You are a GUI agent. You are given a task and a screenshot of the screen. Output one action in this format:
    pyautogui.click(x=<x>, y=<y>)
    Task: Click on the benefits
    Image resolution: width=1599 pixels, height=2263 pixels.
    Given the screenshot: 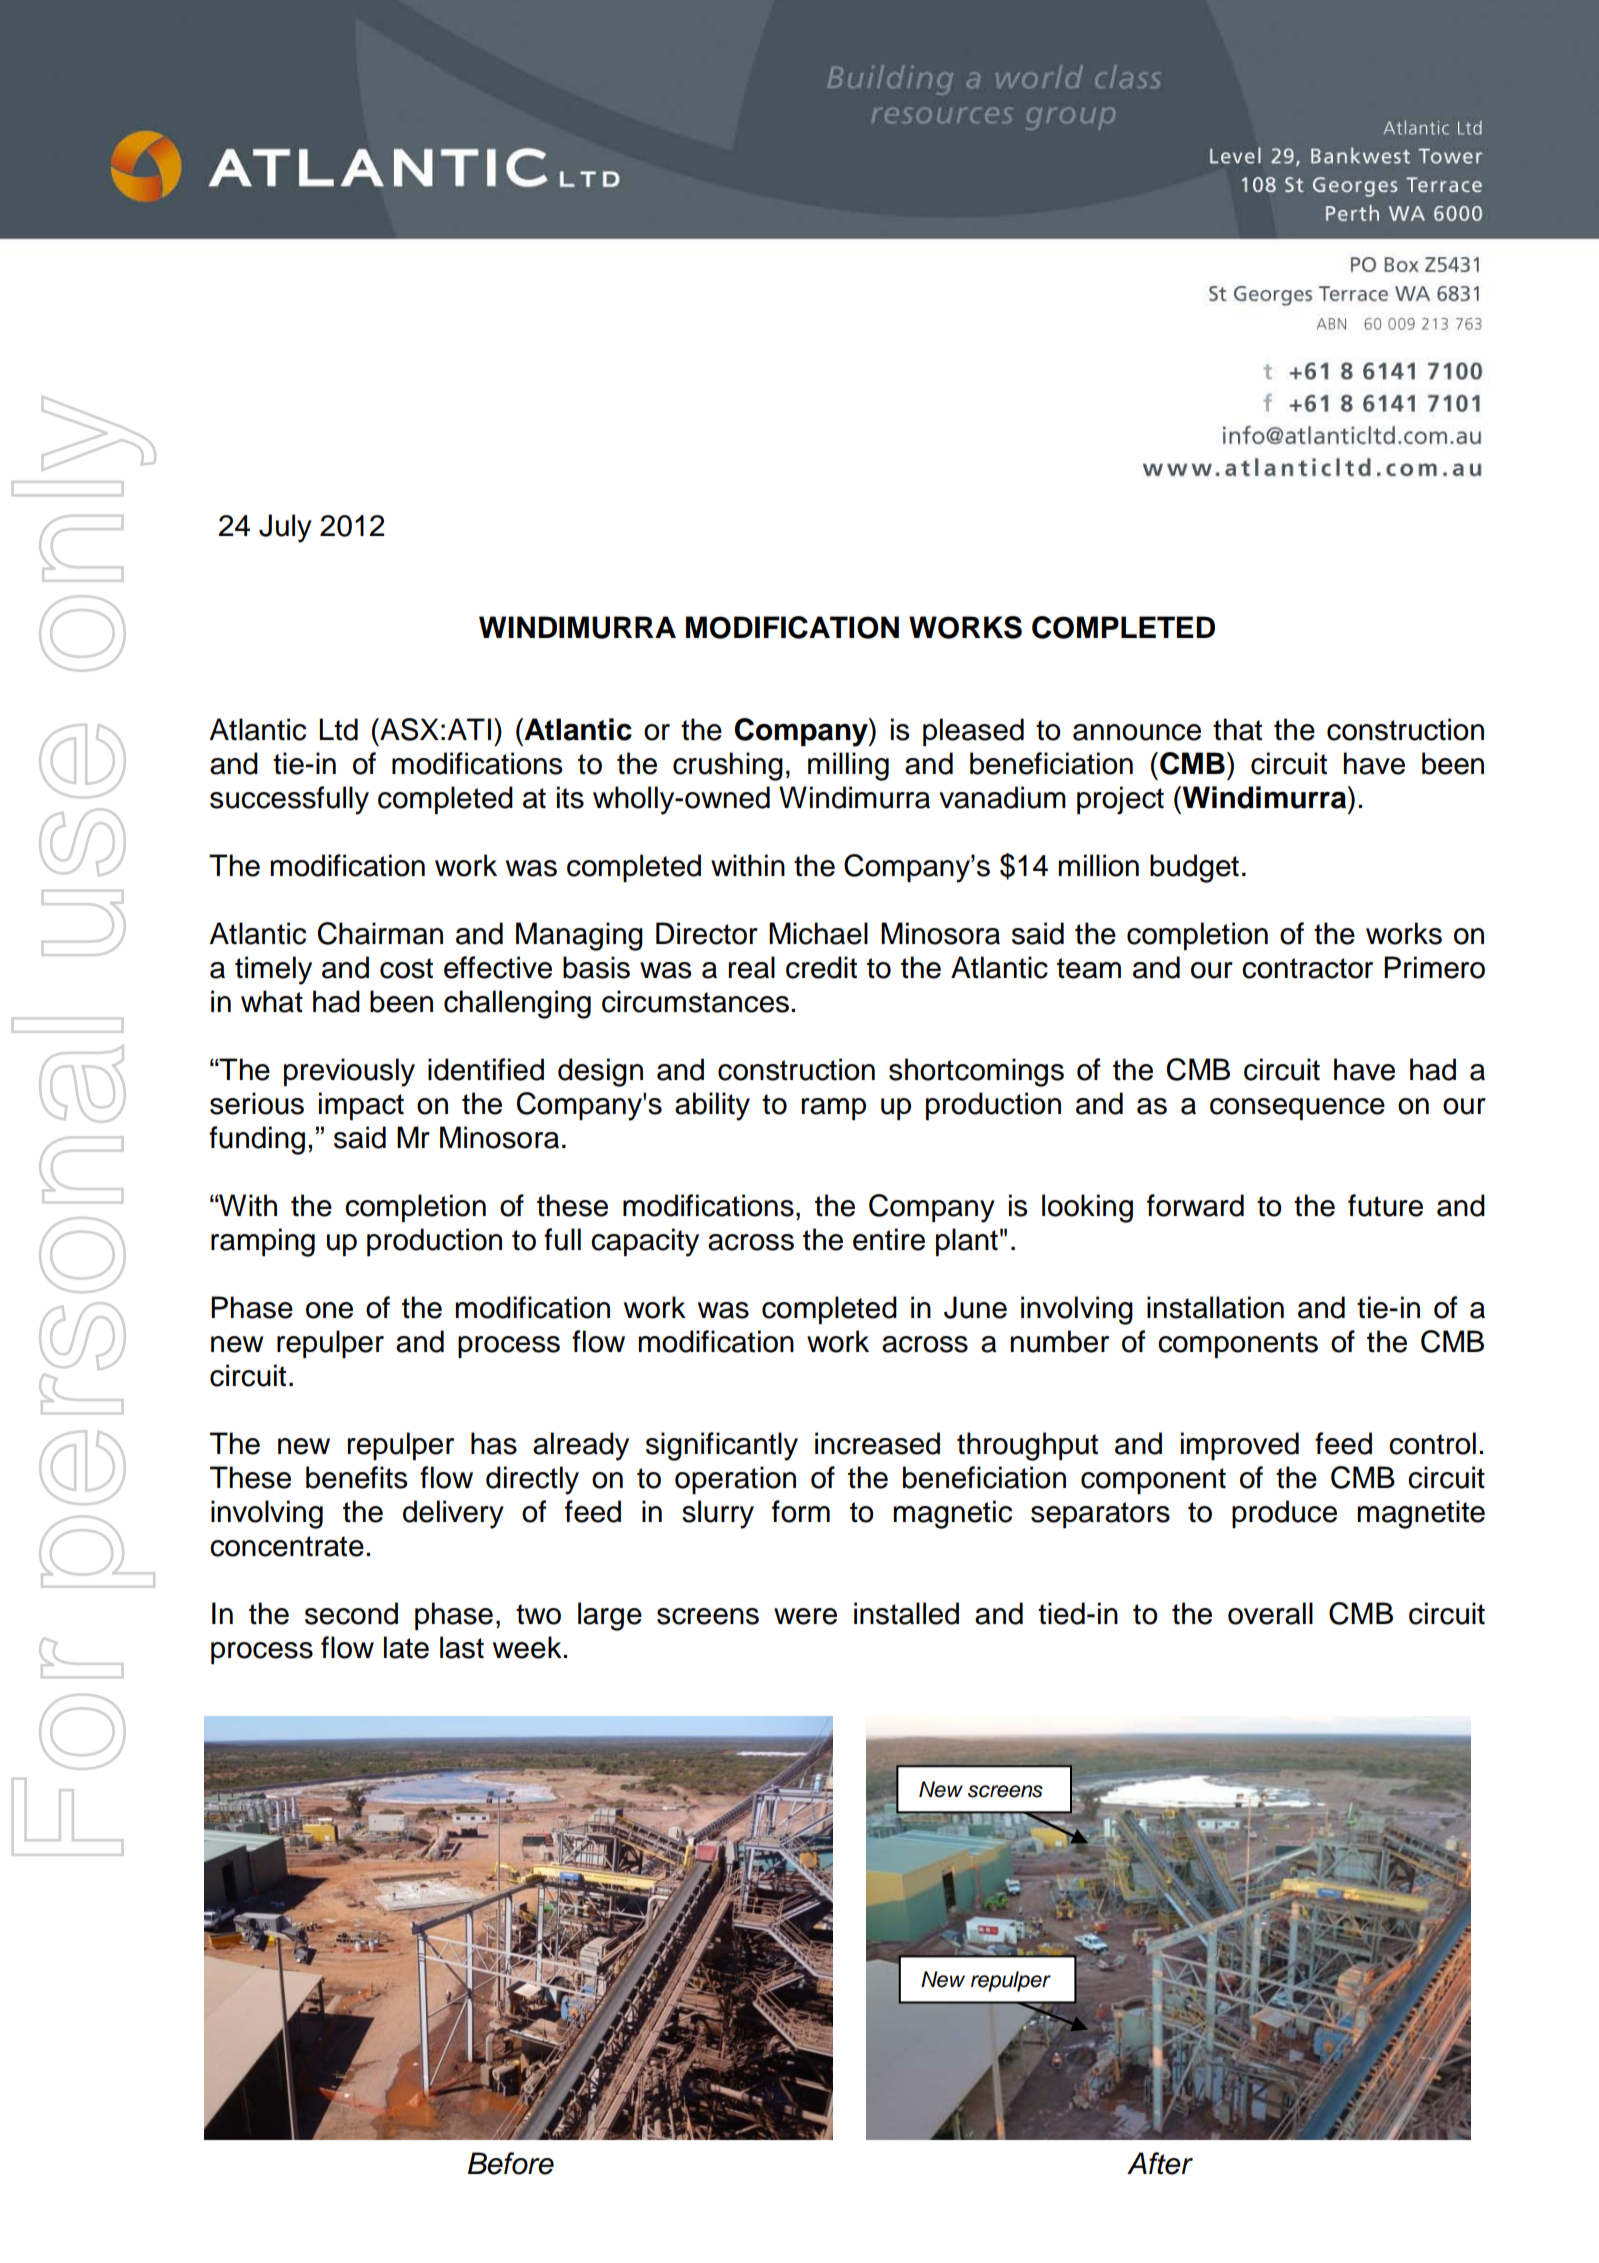 What is the action you would take?
    pyautogui.click(x=356, y=1477)
